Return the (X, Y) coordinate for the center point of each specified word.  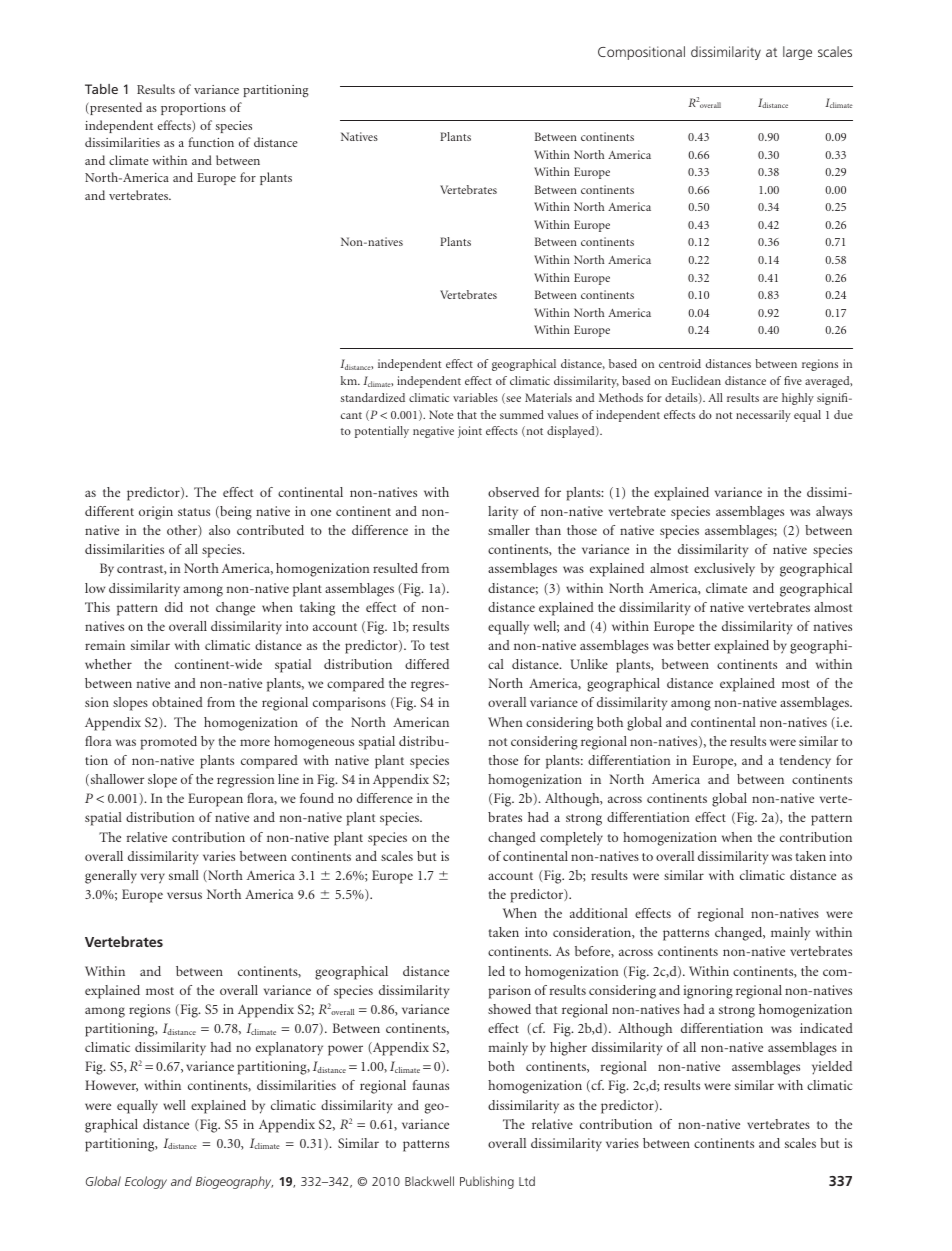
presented (115, 108)
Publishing (487, 1182)
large (797, 53)
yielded (832, 1068)
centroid (680, 363)
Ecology (146, 1182)
